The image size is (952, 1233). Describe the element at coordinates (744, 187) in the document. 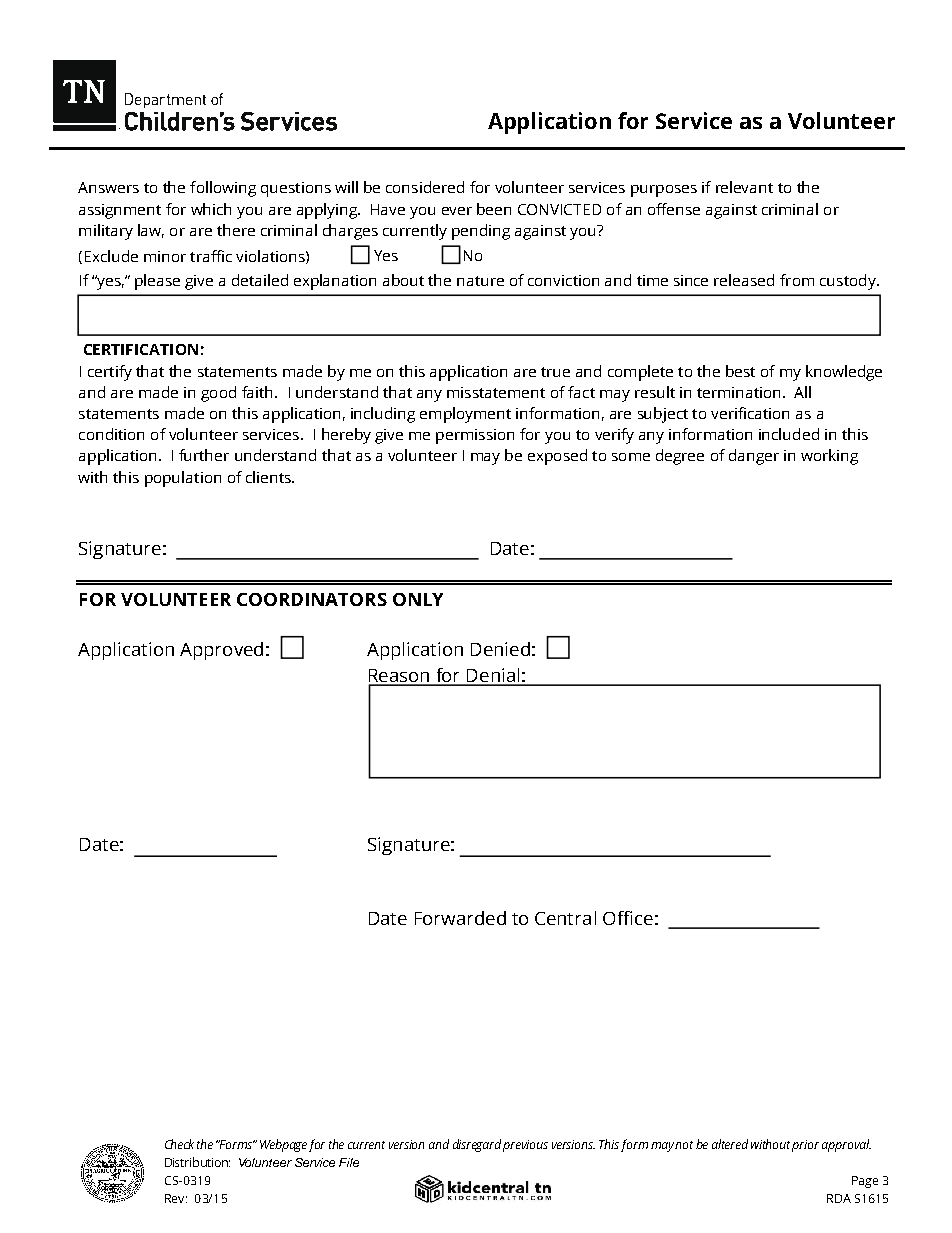

I see `relevant` at that location.
